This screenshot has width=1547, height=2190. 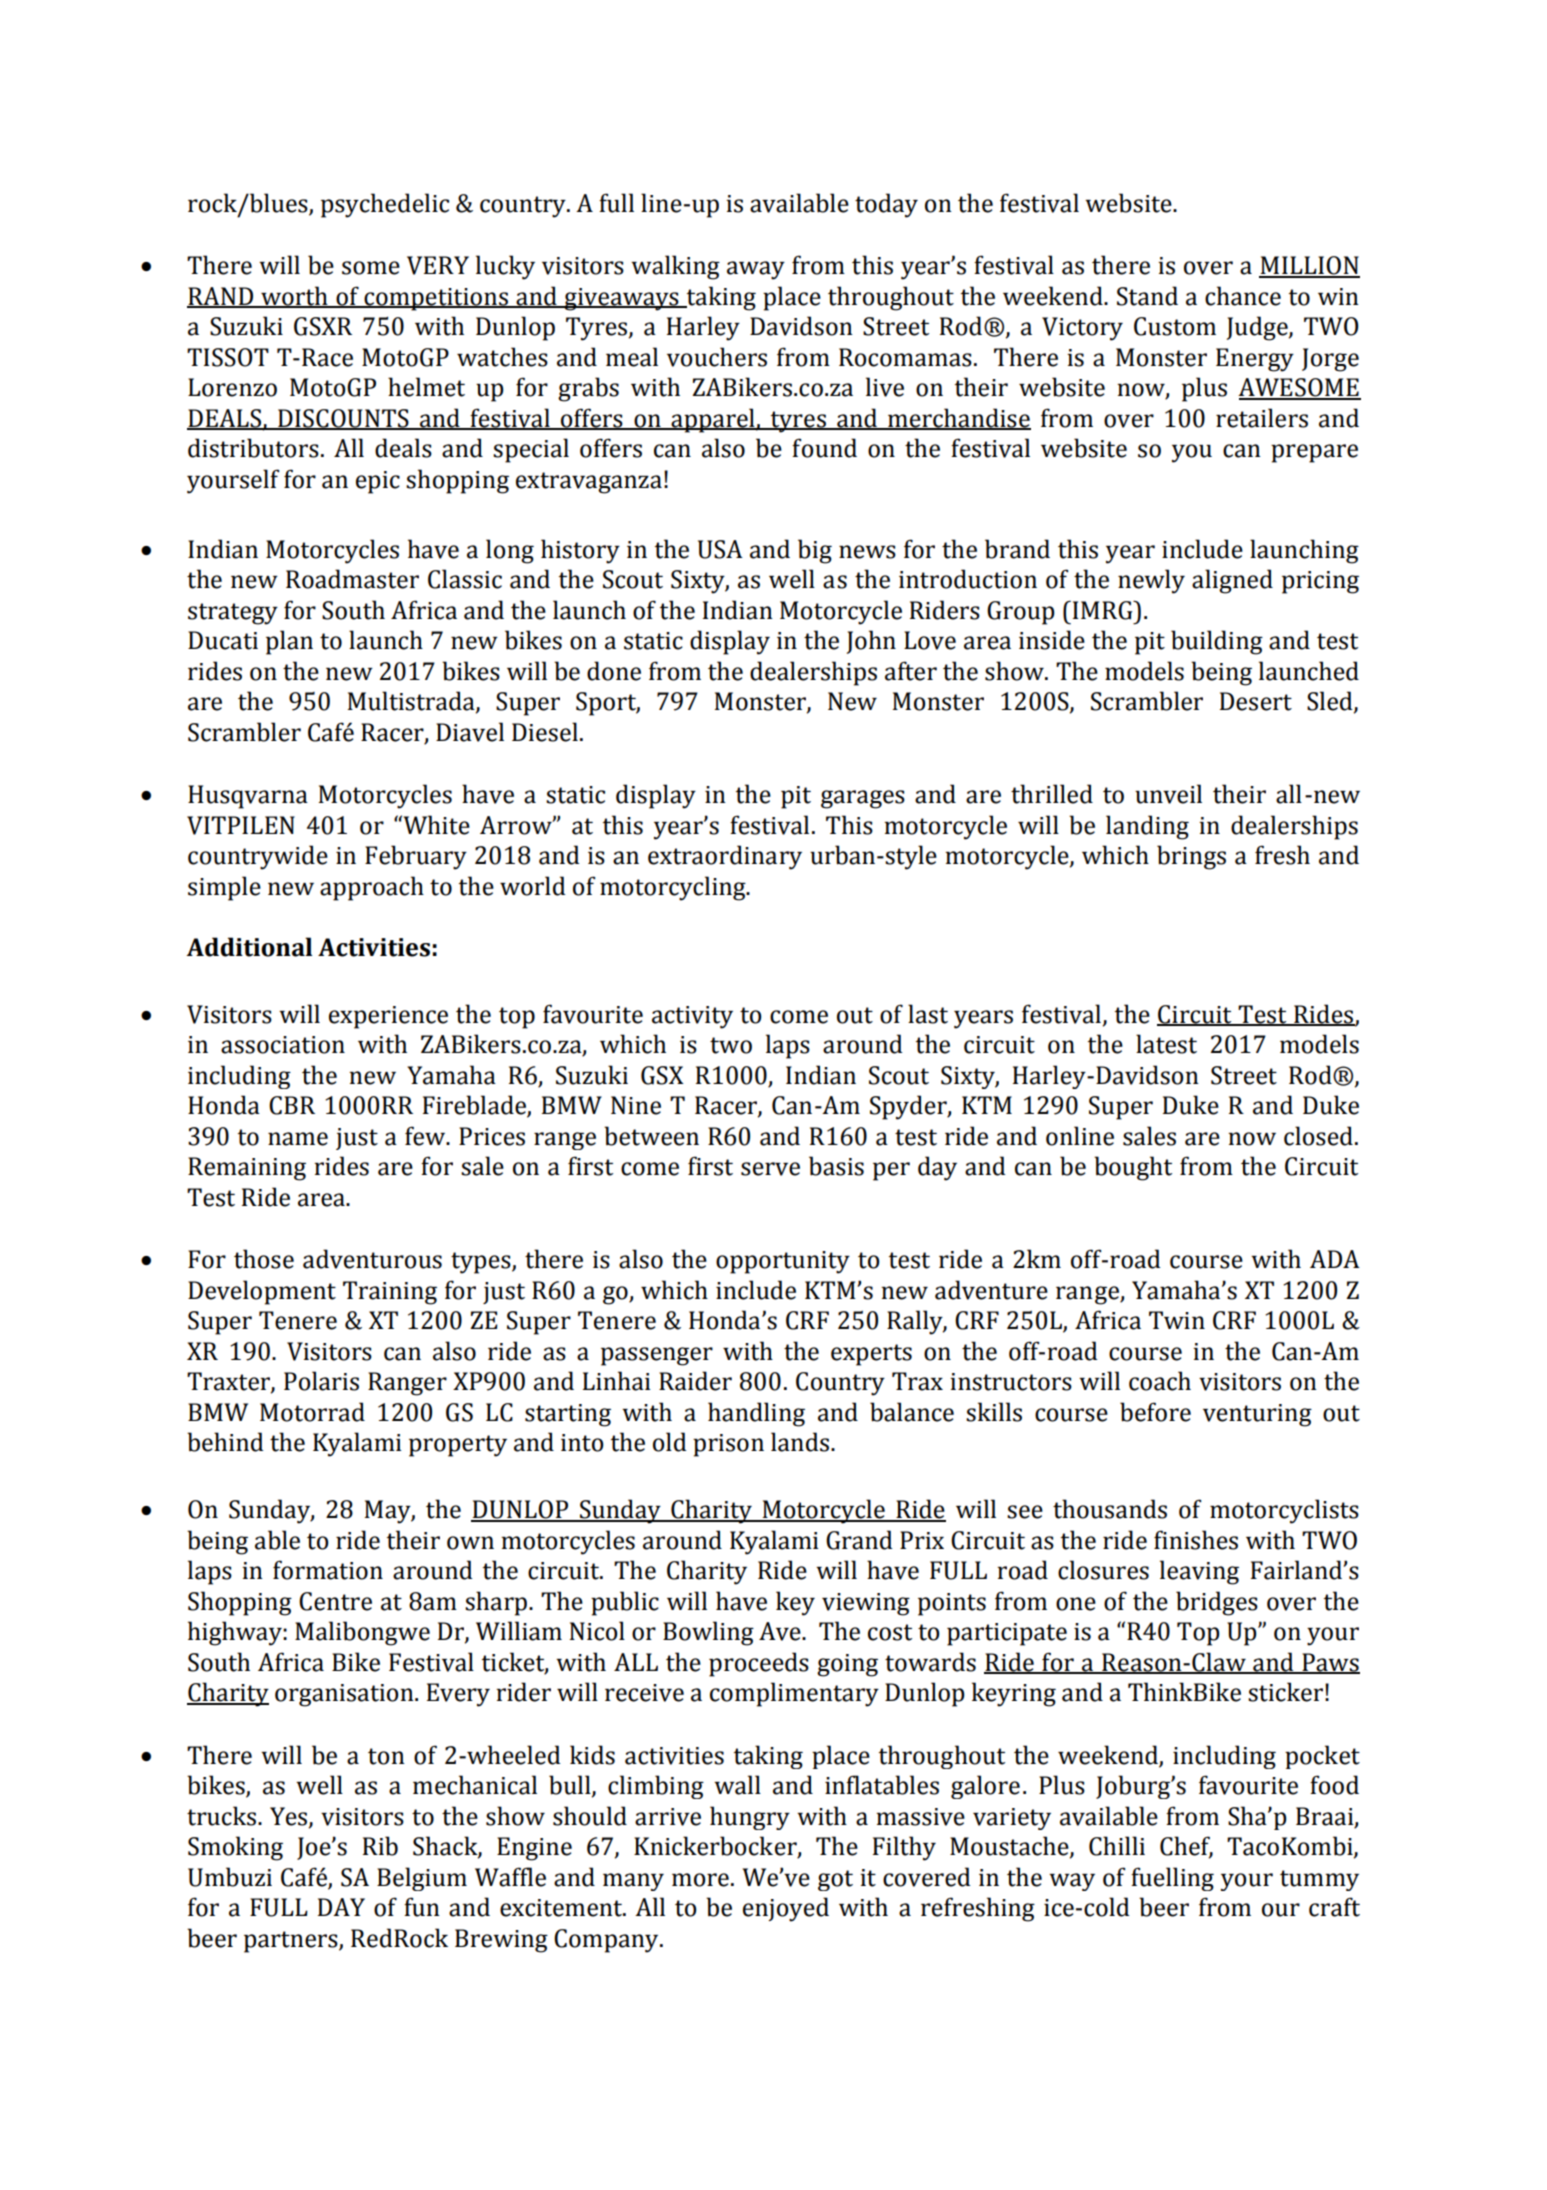 What do you see at coordinates (458, 1446) in the screenshot?
I see `property` at bounding box center [458, 1446].
